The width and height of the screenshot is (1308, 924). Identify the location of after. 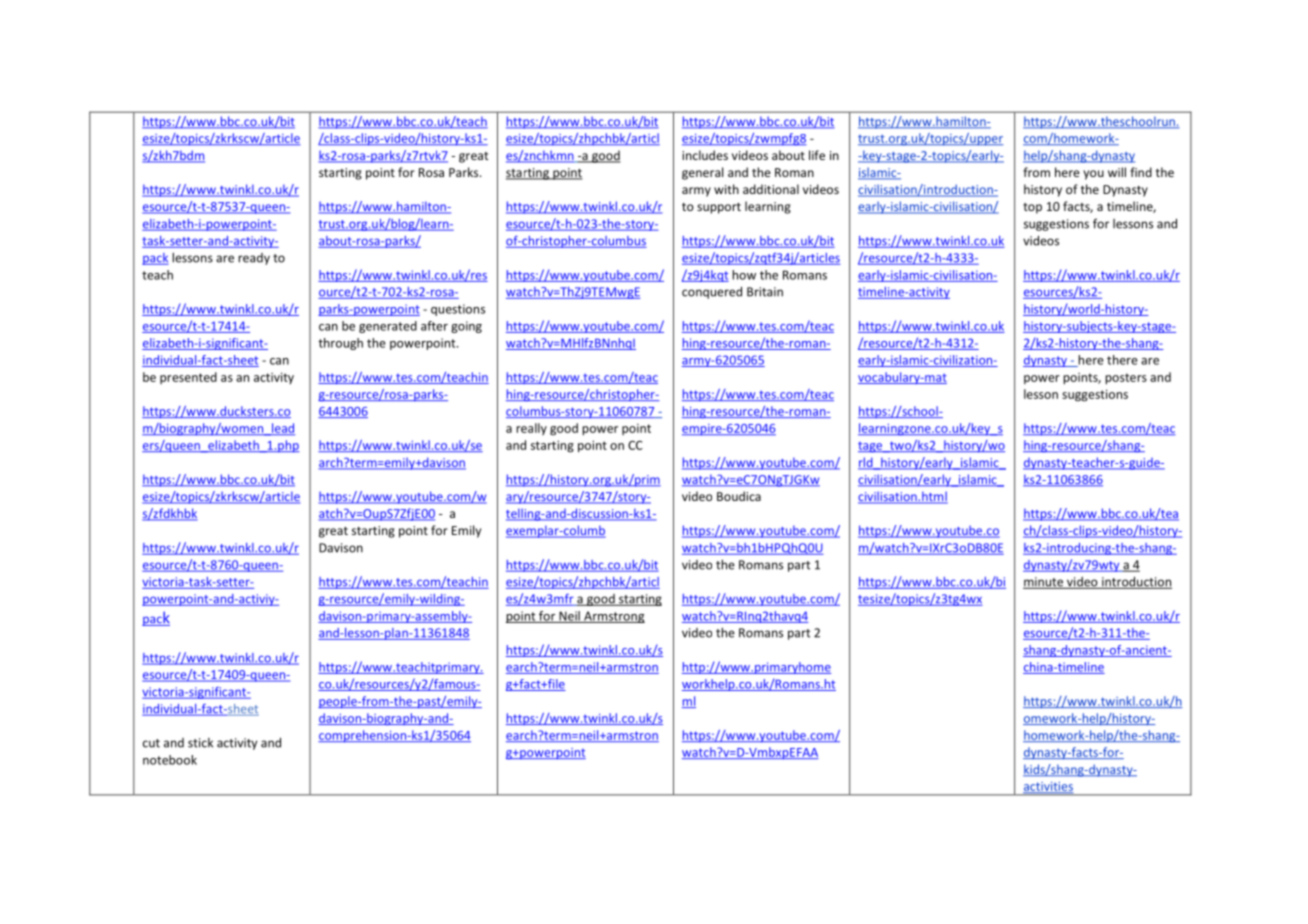
(434, 326).
